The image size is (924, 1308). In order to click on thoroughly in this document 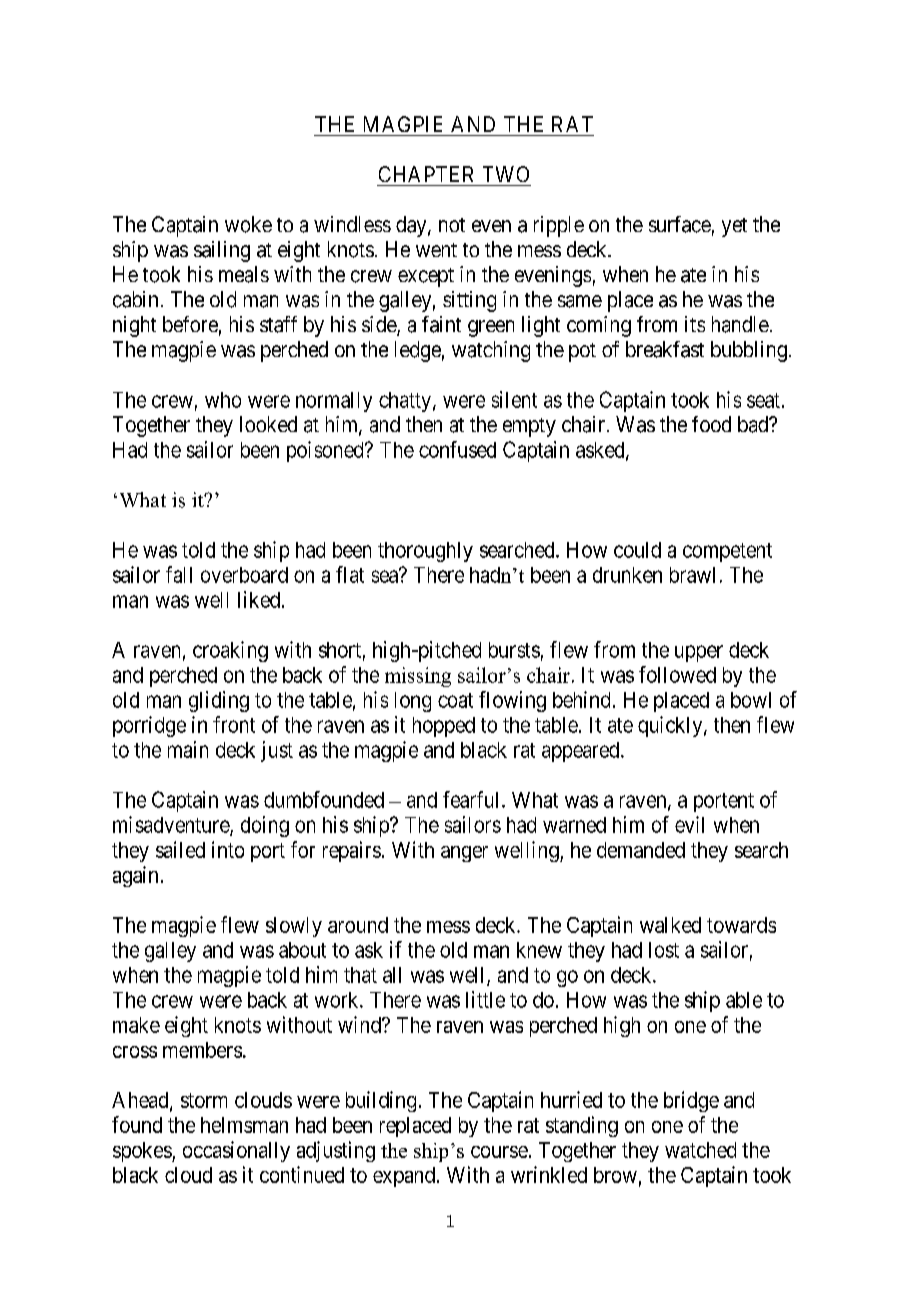, I will do `click(425, 552)`.
